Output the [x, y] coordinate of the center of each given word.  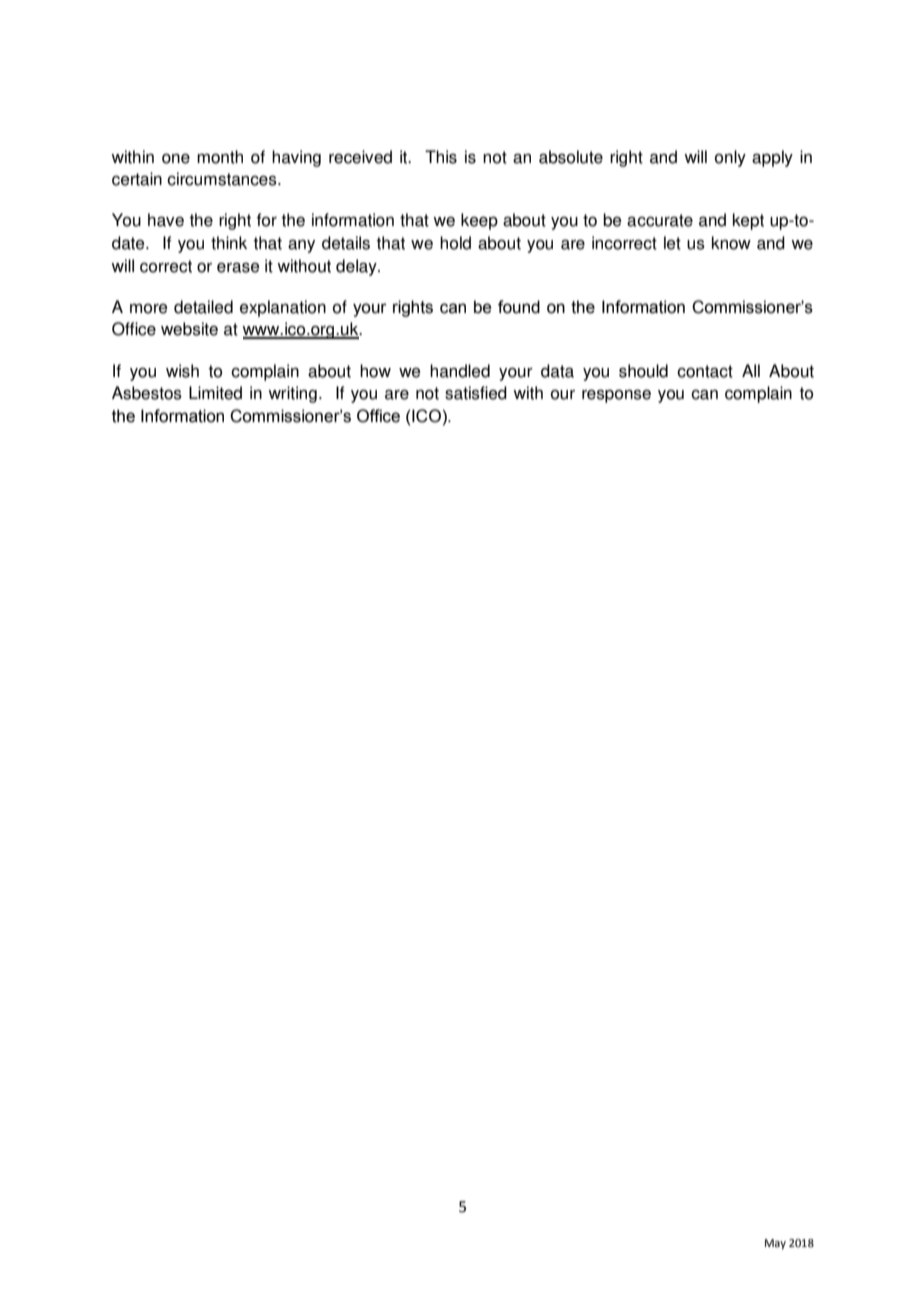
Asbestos [147, 393]
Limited [215, 393]
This [441, 157]
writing [292, 394]
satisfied [476, 393]
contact [705, 371]
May [775, 1244]
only [730, 158]
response [616, 396]
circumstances [223, 179]
